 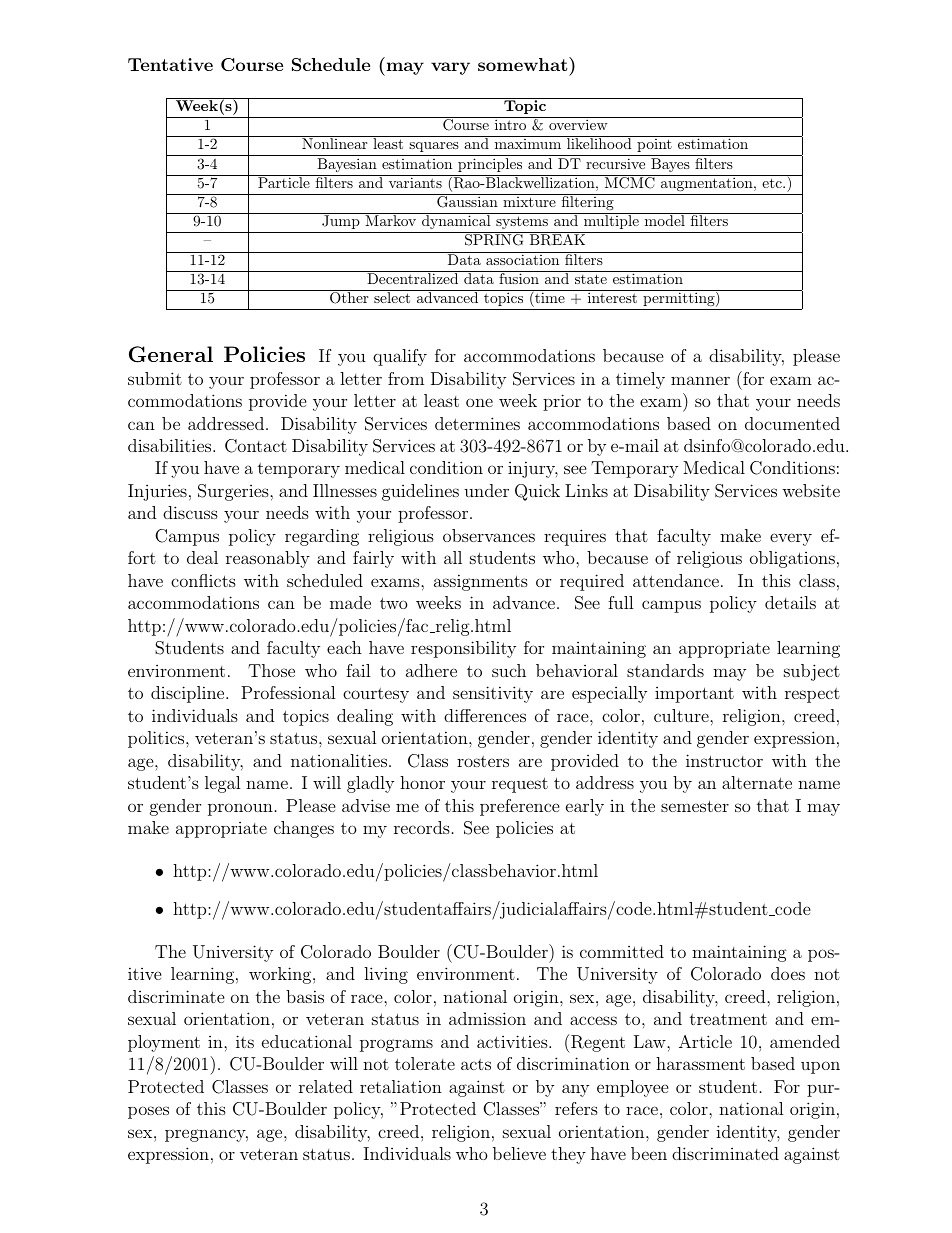 What do you see at coordinates (481, 582) in the document?
I see `assignments` at bounding box center [481, 582].
